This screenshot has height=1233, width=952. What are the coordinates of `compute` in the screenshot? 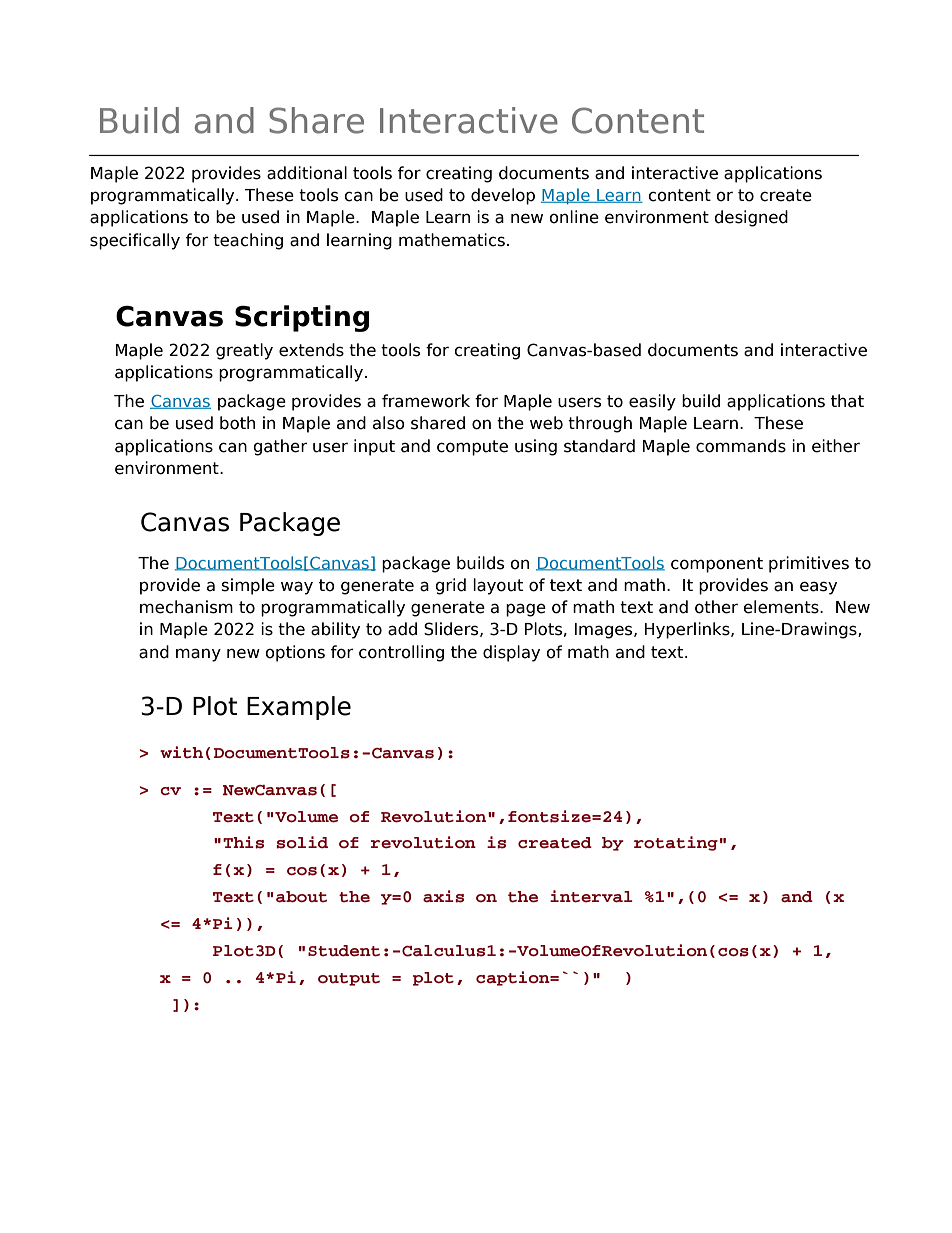 It's located at (472, 448).
